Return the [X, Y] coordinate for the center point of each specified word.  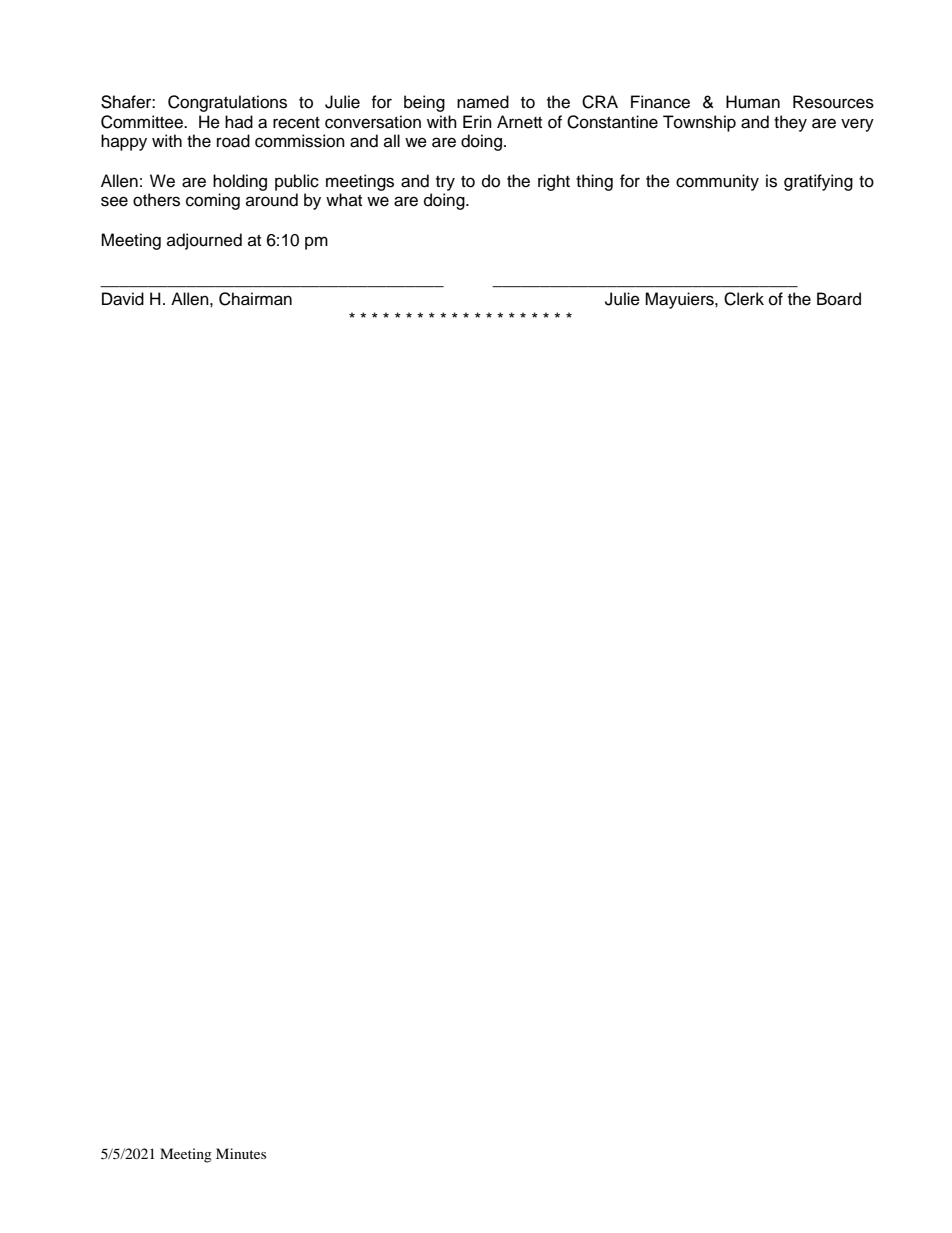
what [344, 199]
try [445, 183]
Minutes [241, 1153]
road [233, 141]
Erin [477, 121]
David [123, 299]
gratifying [818, 182]
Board [839, 299]
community [717, 182]
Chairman [255, 299]
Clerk [744, 299]
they [790, 123]
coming [213, 201]
